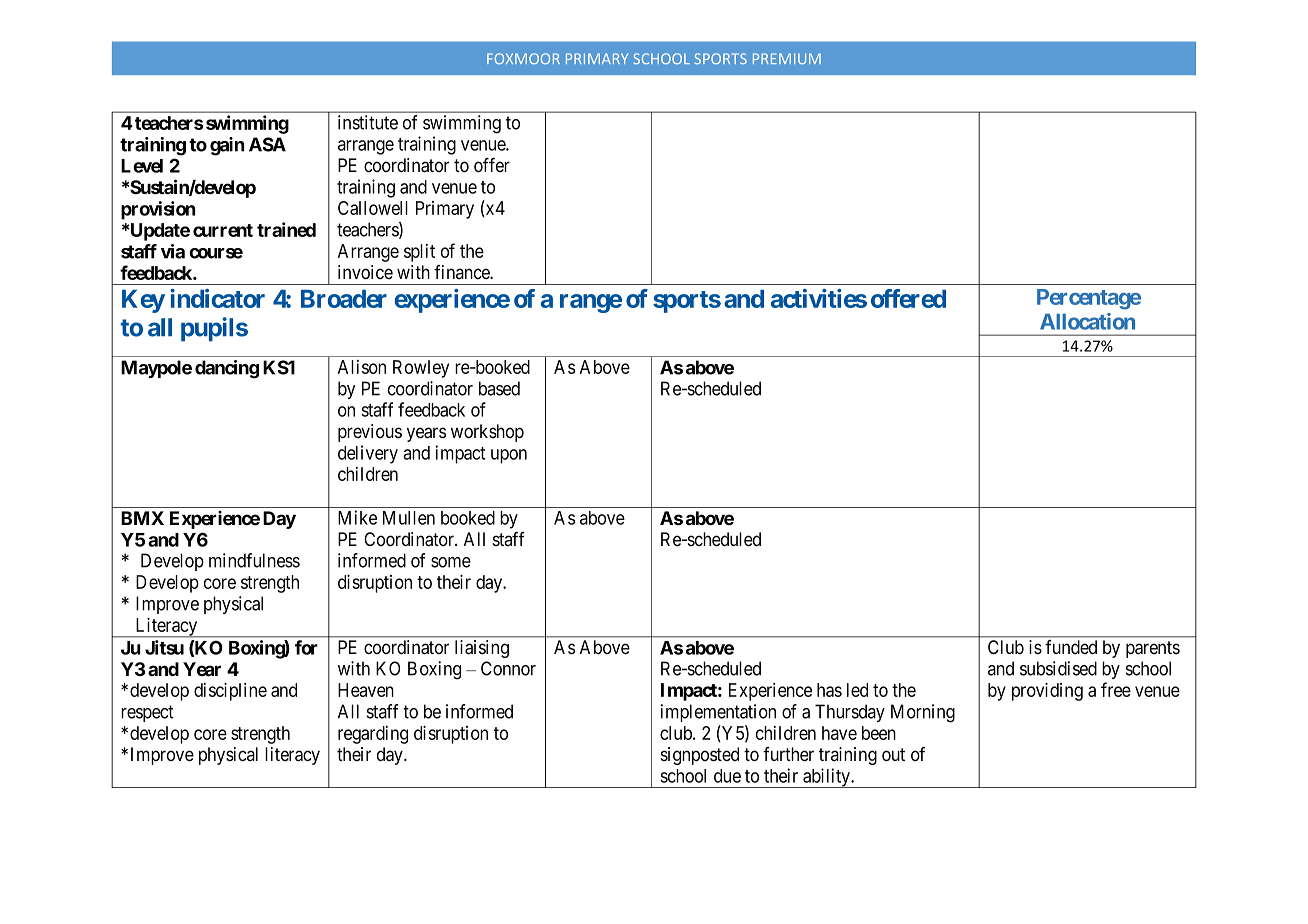 The image size is (1308, 924). I want to click on PREMIUM, so click(787, 58).
